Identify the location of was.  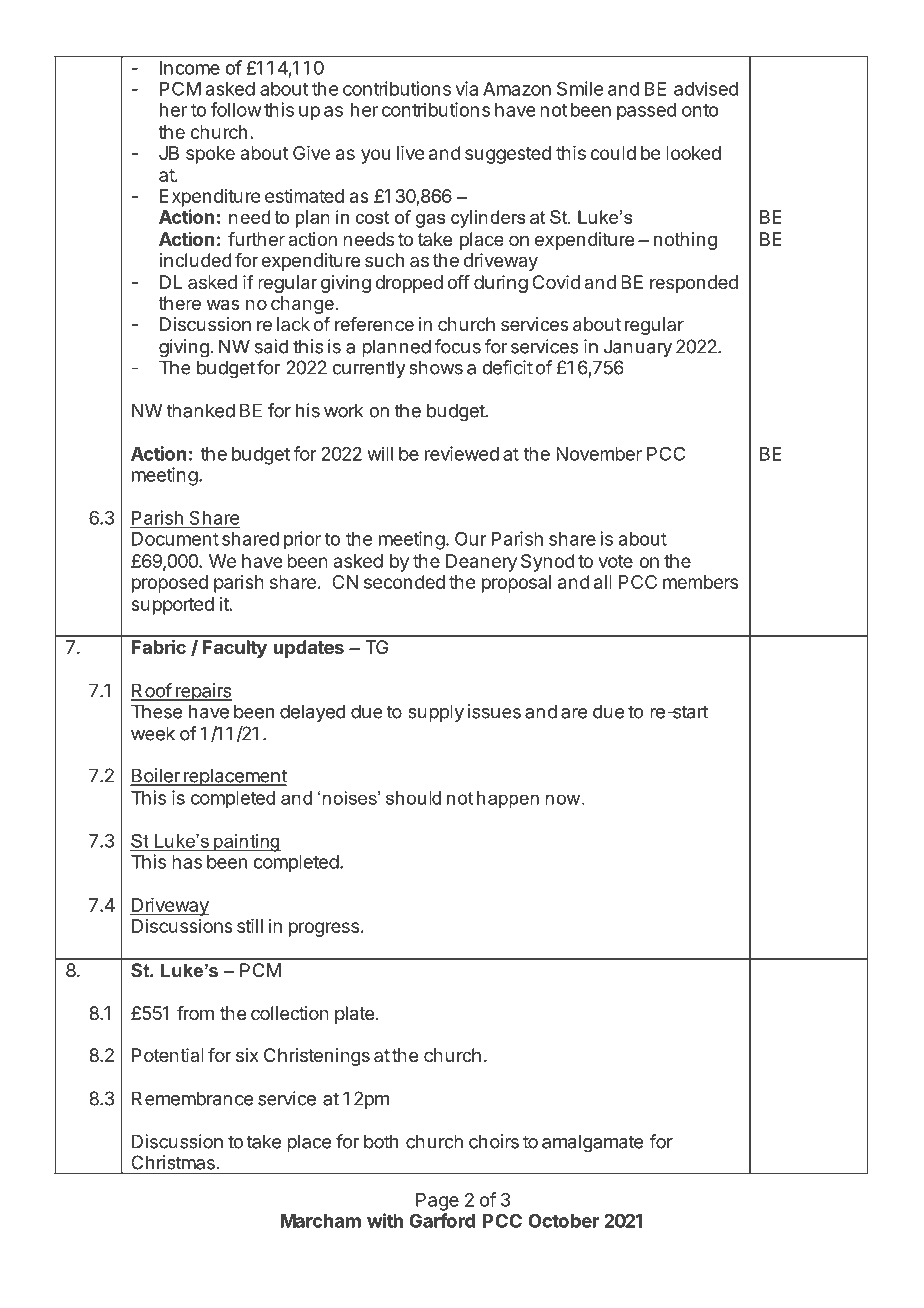
(223, 305).
